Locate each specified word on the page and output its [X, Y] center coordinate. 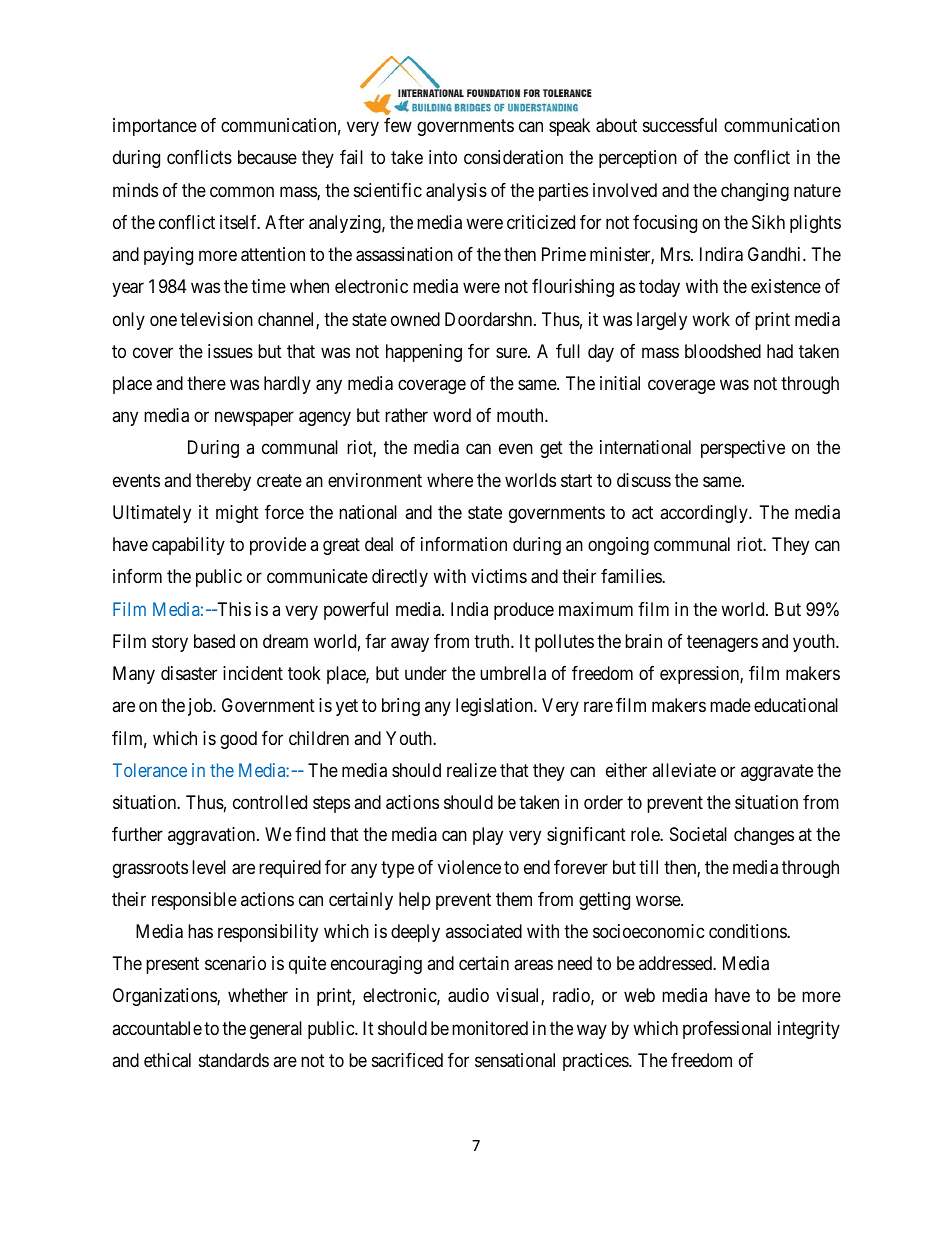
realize [472, 770]
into [443, 157]
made [730, 705]
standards [234, 1060]
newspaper [254, 419]
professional [727, 1030]
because [267, 157]
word [452, 415]
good [238, 740]
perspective [743, 449]
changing [755, 192]
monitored [490, 1028]
